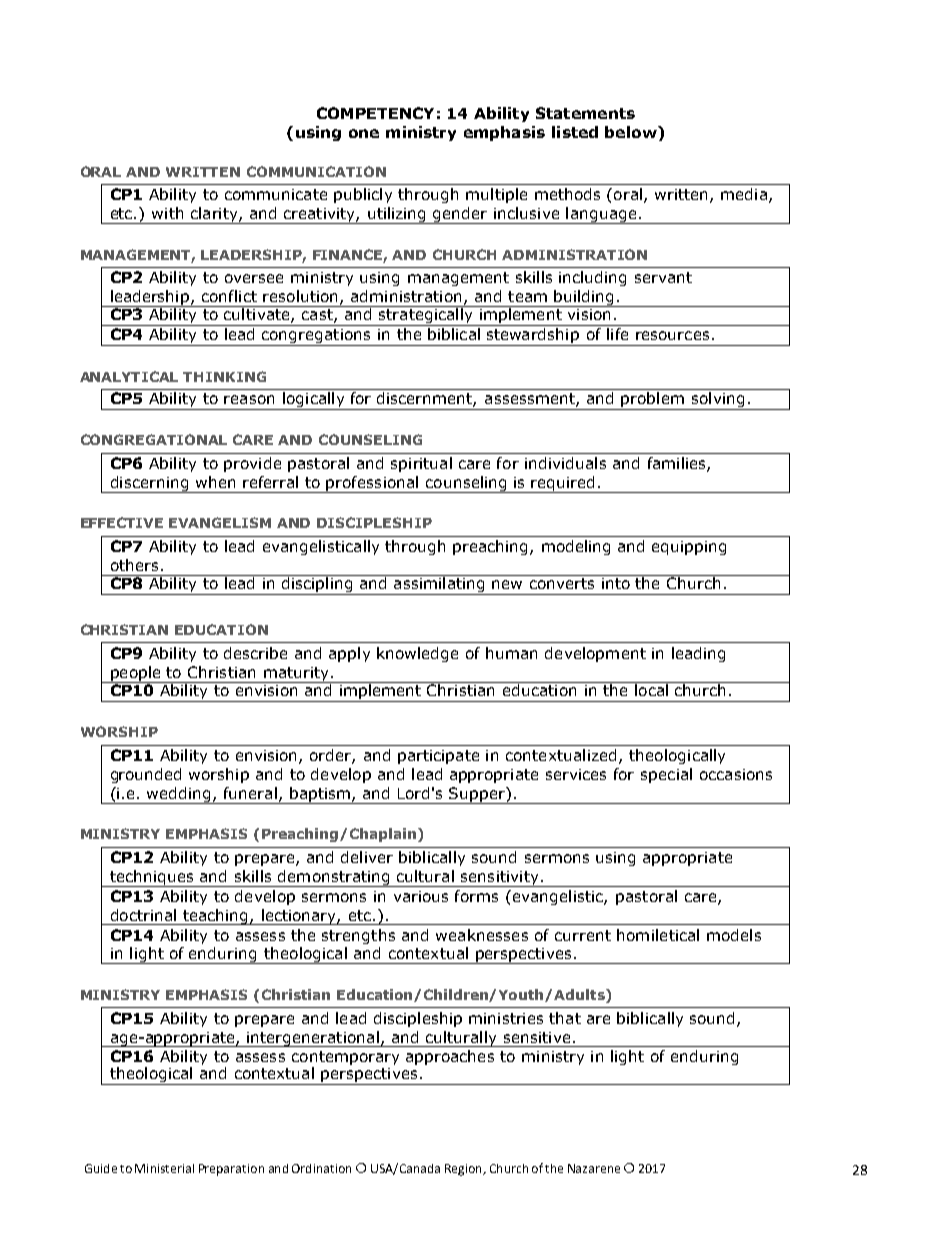  I want to click on below, so click(632, 132).
